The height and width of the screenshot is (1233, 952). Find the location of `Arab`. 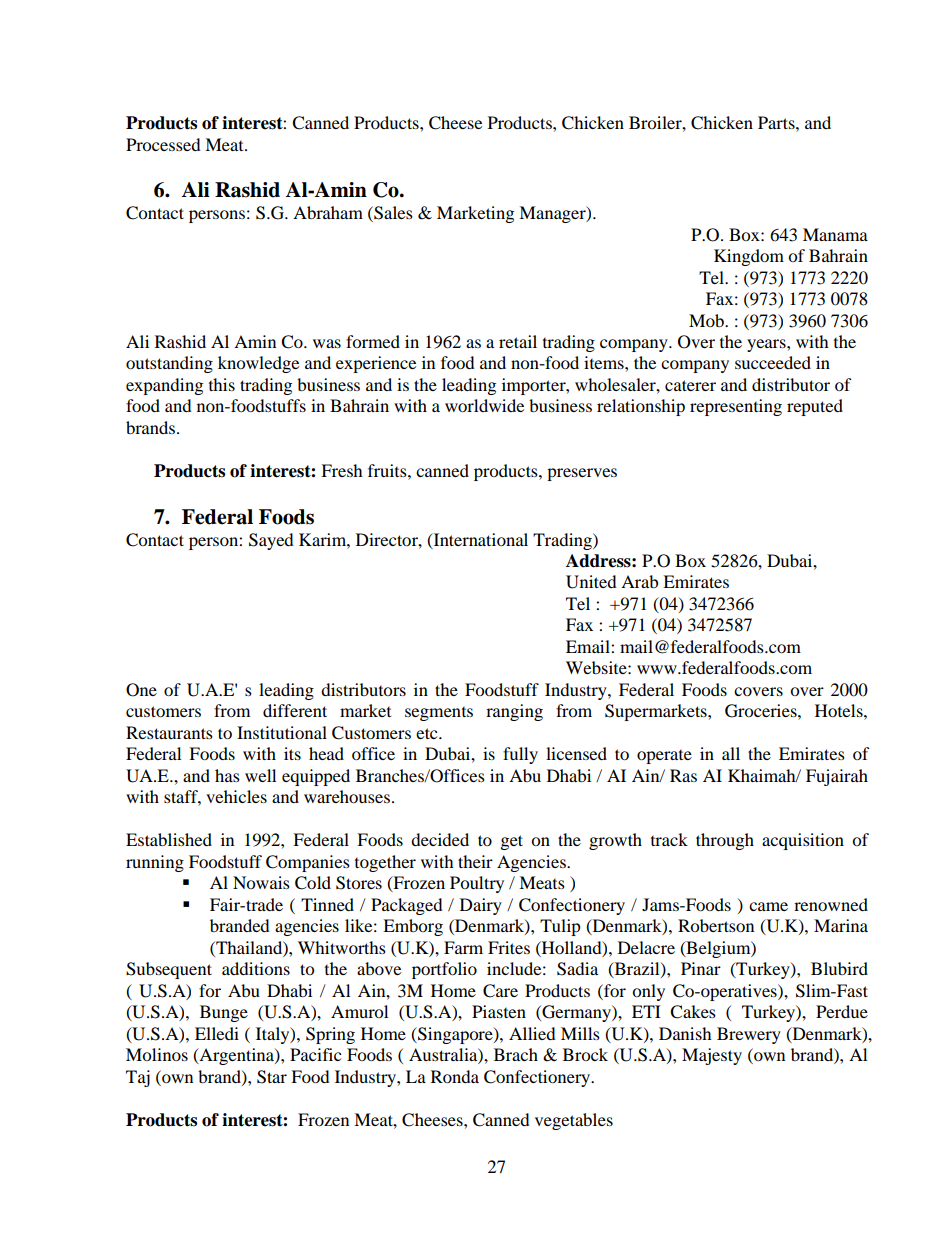

Arab is located at coordinates (639, 581).
